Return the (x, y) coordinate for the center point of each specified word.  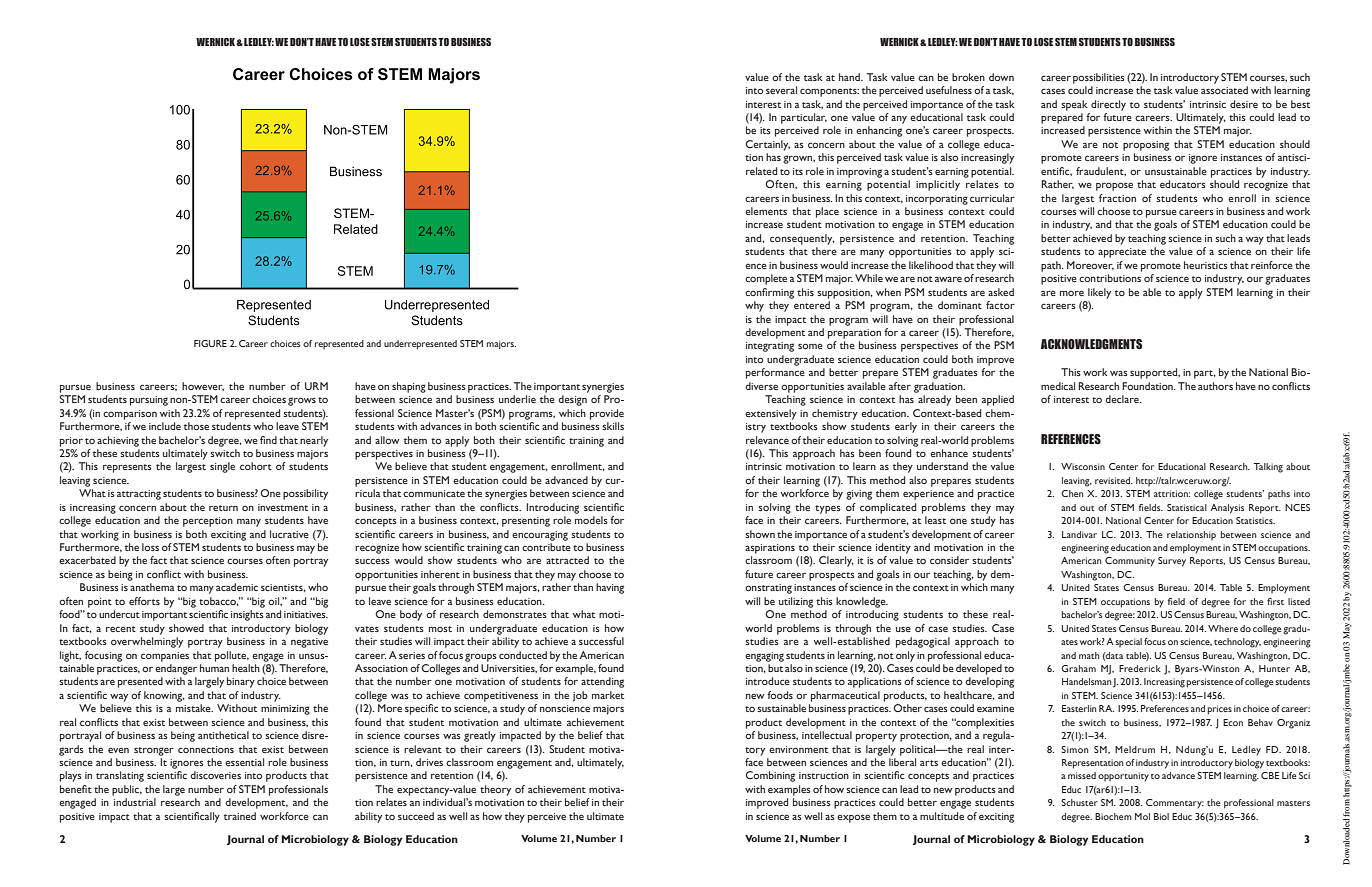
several (781, 90)
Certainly (768, 145)
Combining (770, 776)
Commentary (1175, 804)
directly (1108, 105)
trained (240, 816)
